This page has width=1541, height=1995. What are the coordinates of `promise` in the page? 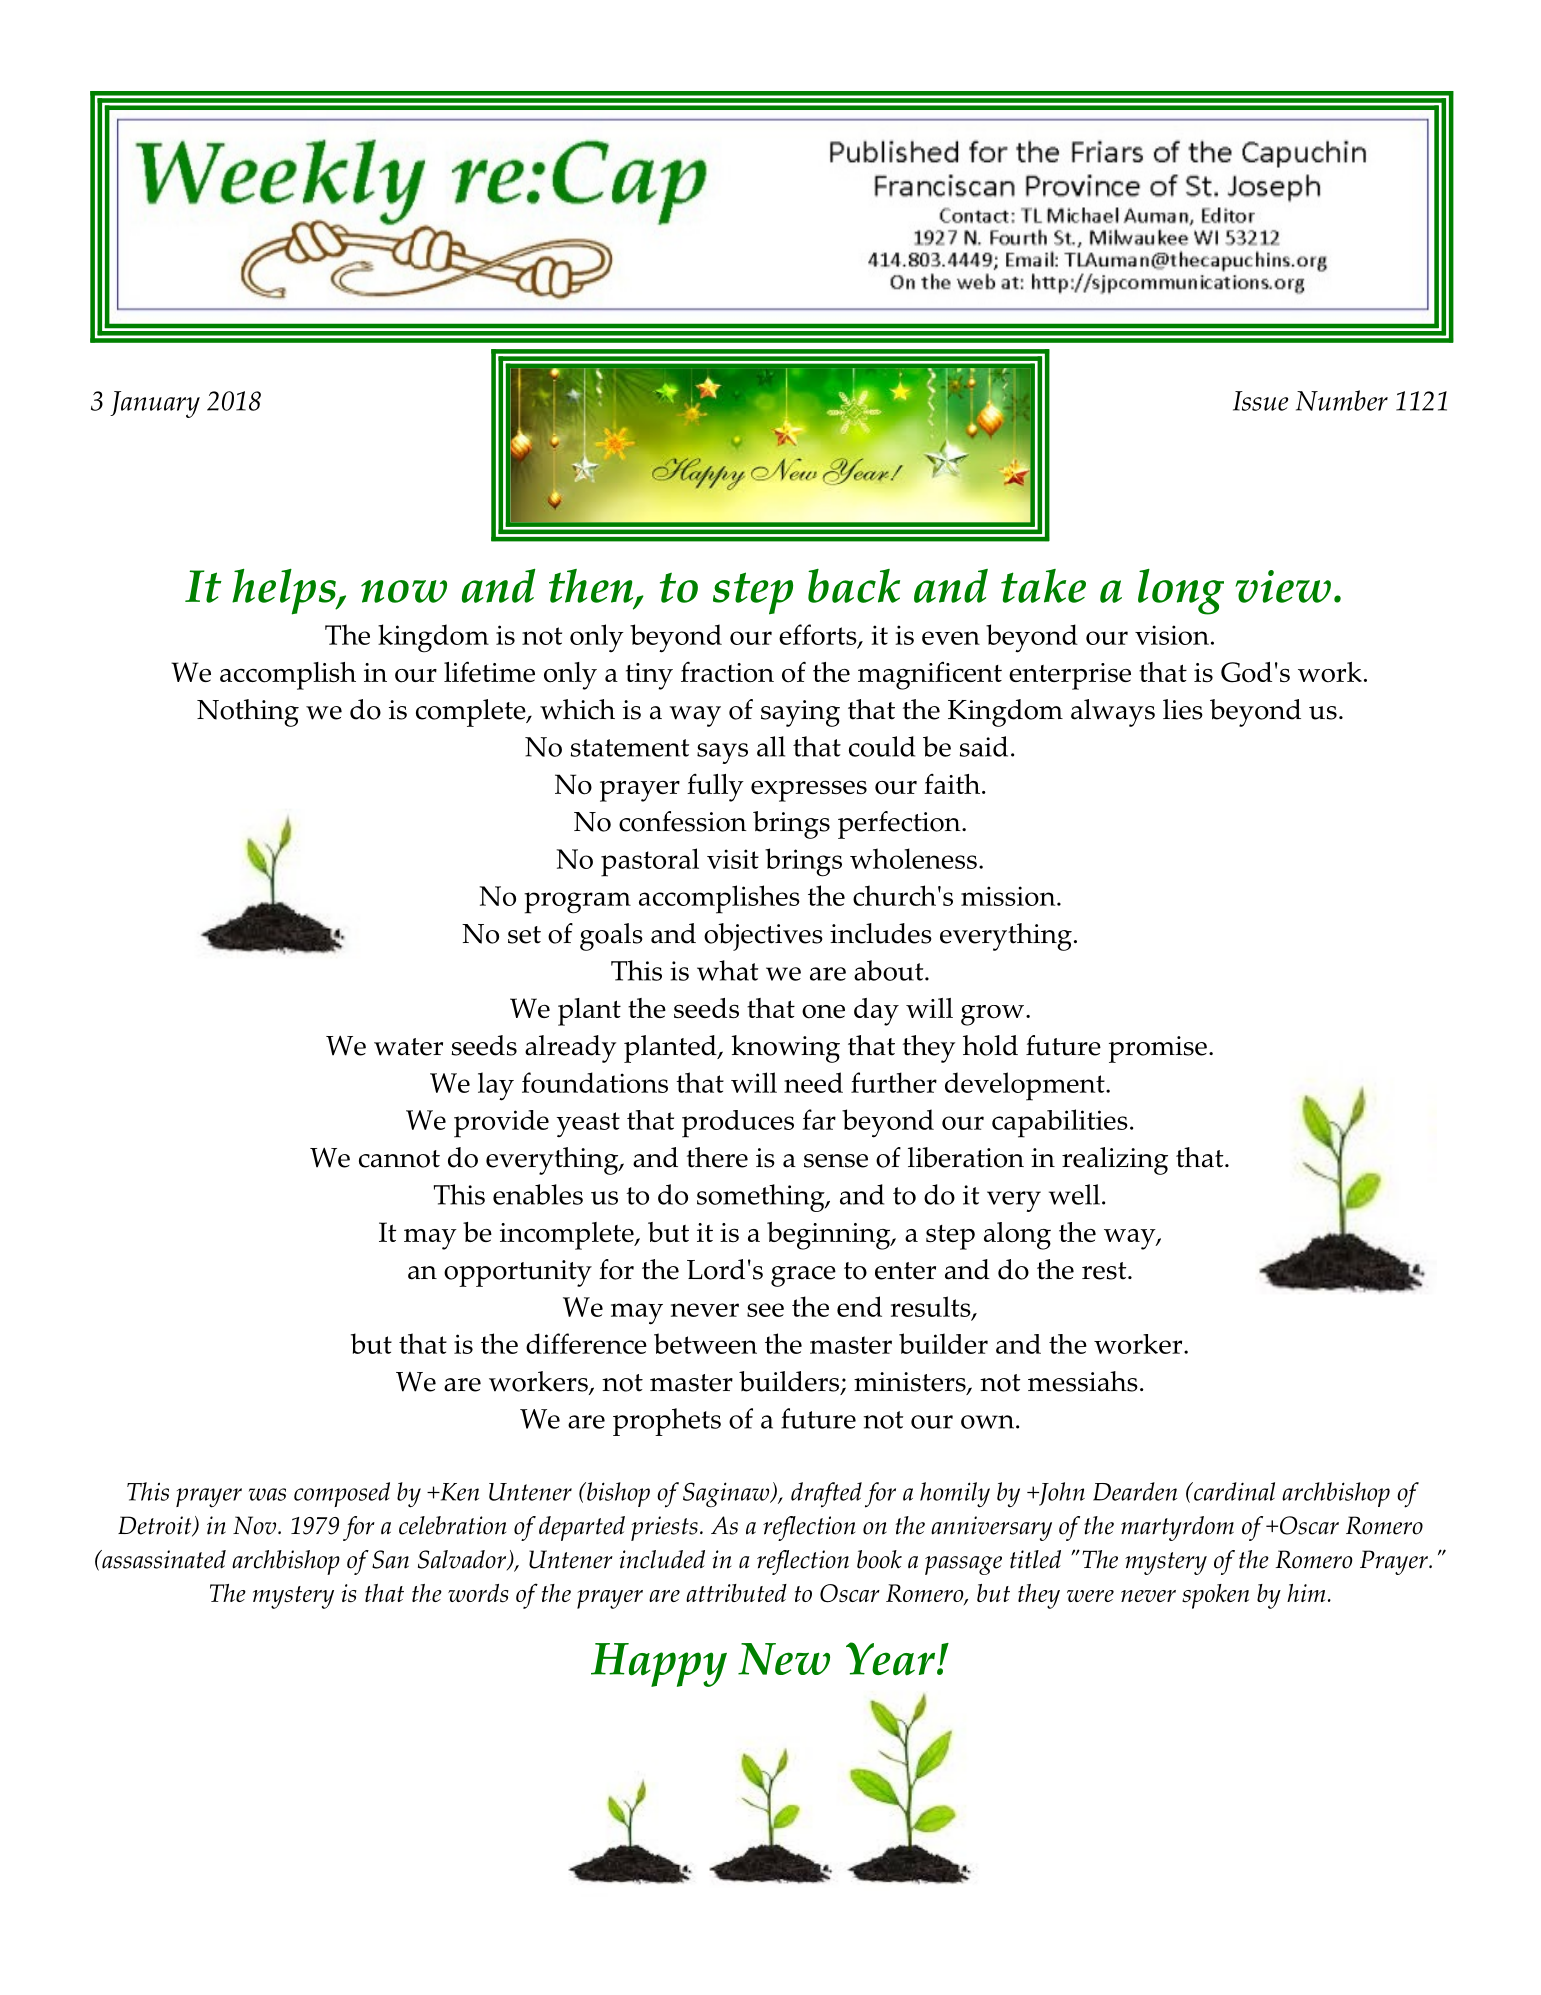 It's located at (1158, 1049).
